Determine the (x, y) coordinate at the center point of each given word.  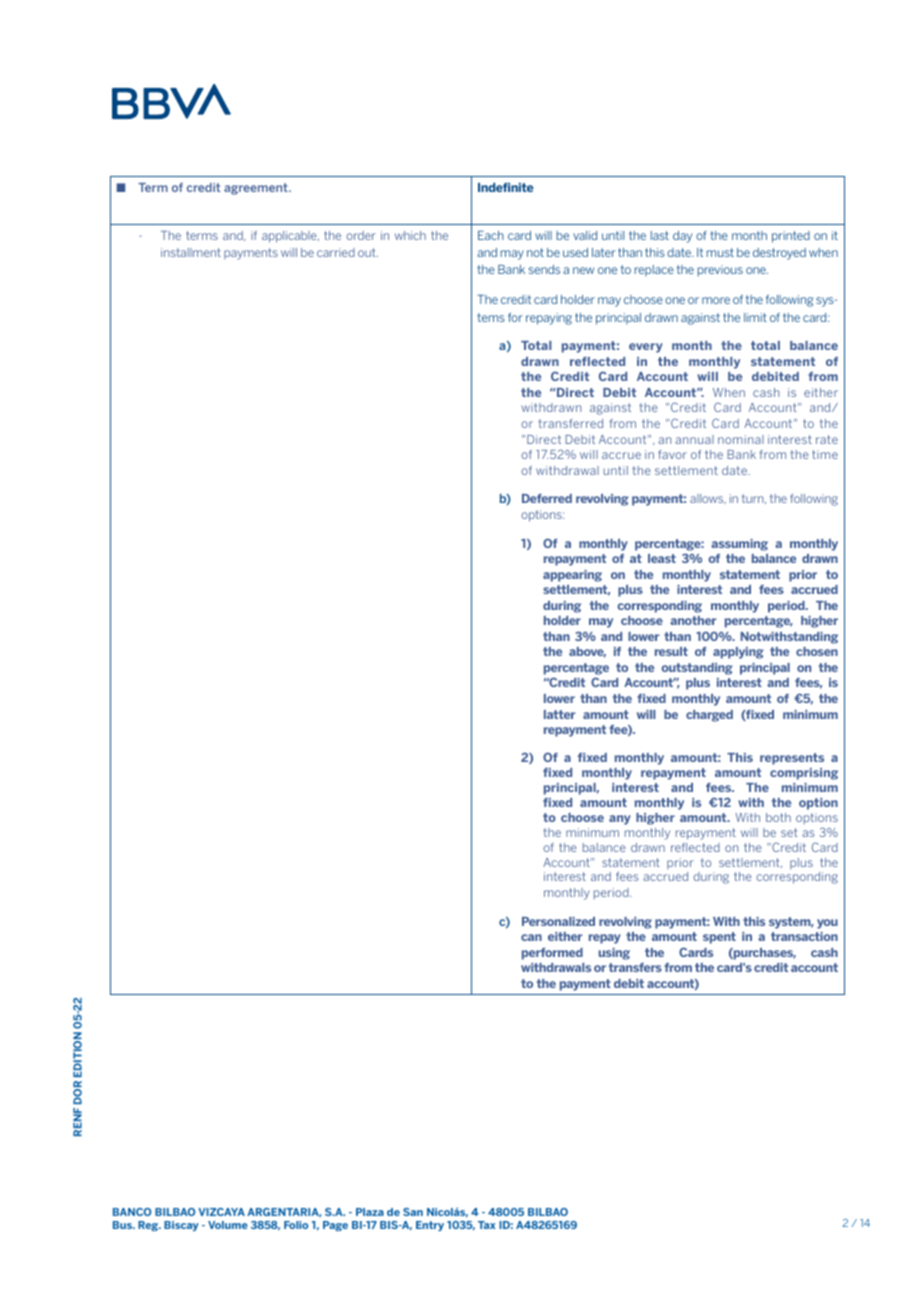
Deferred (547, 498)
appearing (572, 576)
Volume (228, 1225)
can (531, 937)
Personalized (558, 921)
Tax (486, 1225)
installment (191, 252)
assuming (739, 545)
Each (491, 235)
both (778, 817)
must (720, 252)
